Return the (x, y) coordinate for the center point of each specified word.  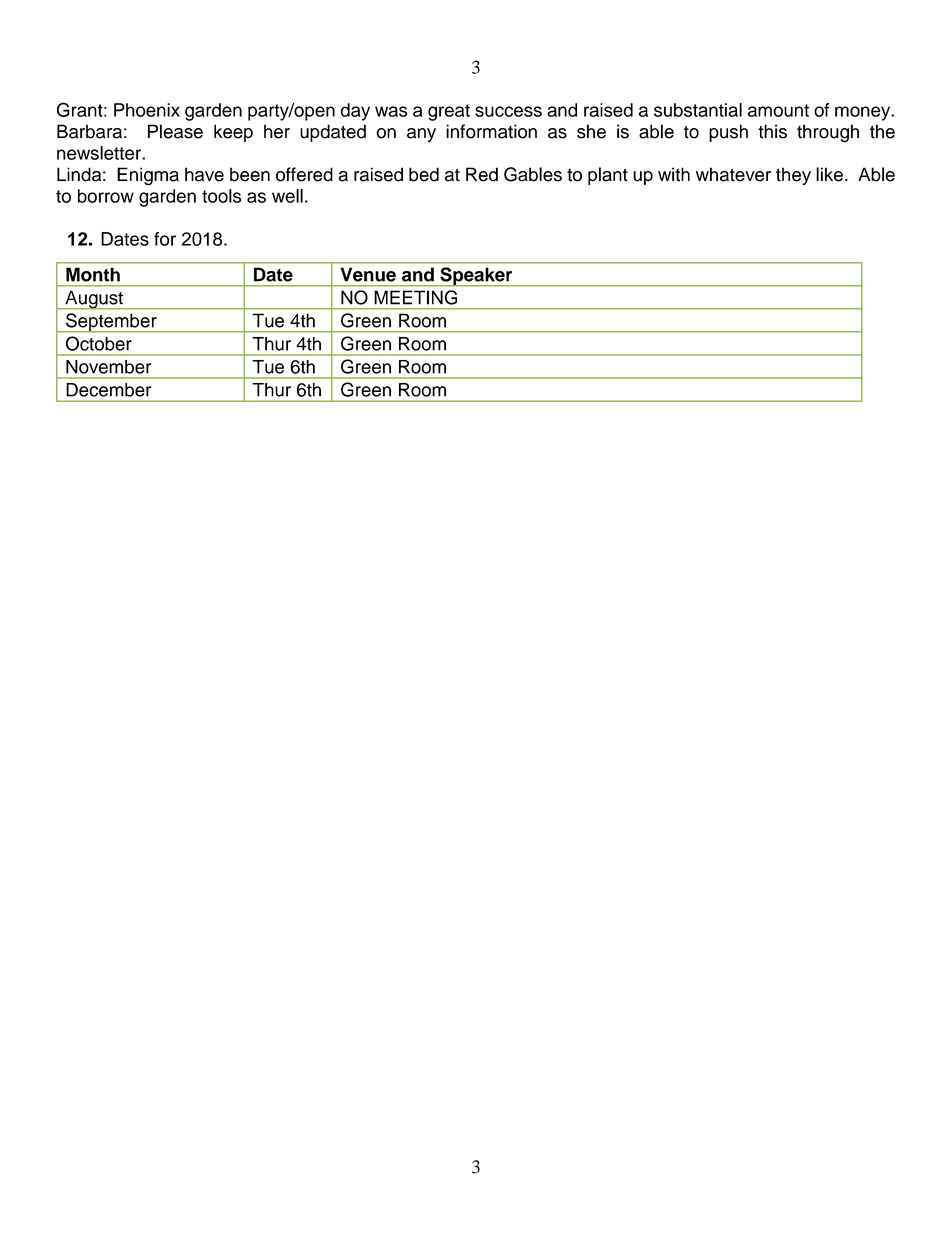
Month (93, 275)
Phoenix (147, 110)
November (108, 367)
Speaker (476, 277)
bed (424, 174)
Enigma (148, 176)
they (793, 176)
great (449, 112)
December (109, 390)
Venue (368, 275)
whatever (733, 174)
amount (778, 110)
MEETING (416, 297)
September (111, 323)
